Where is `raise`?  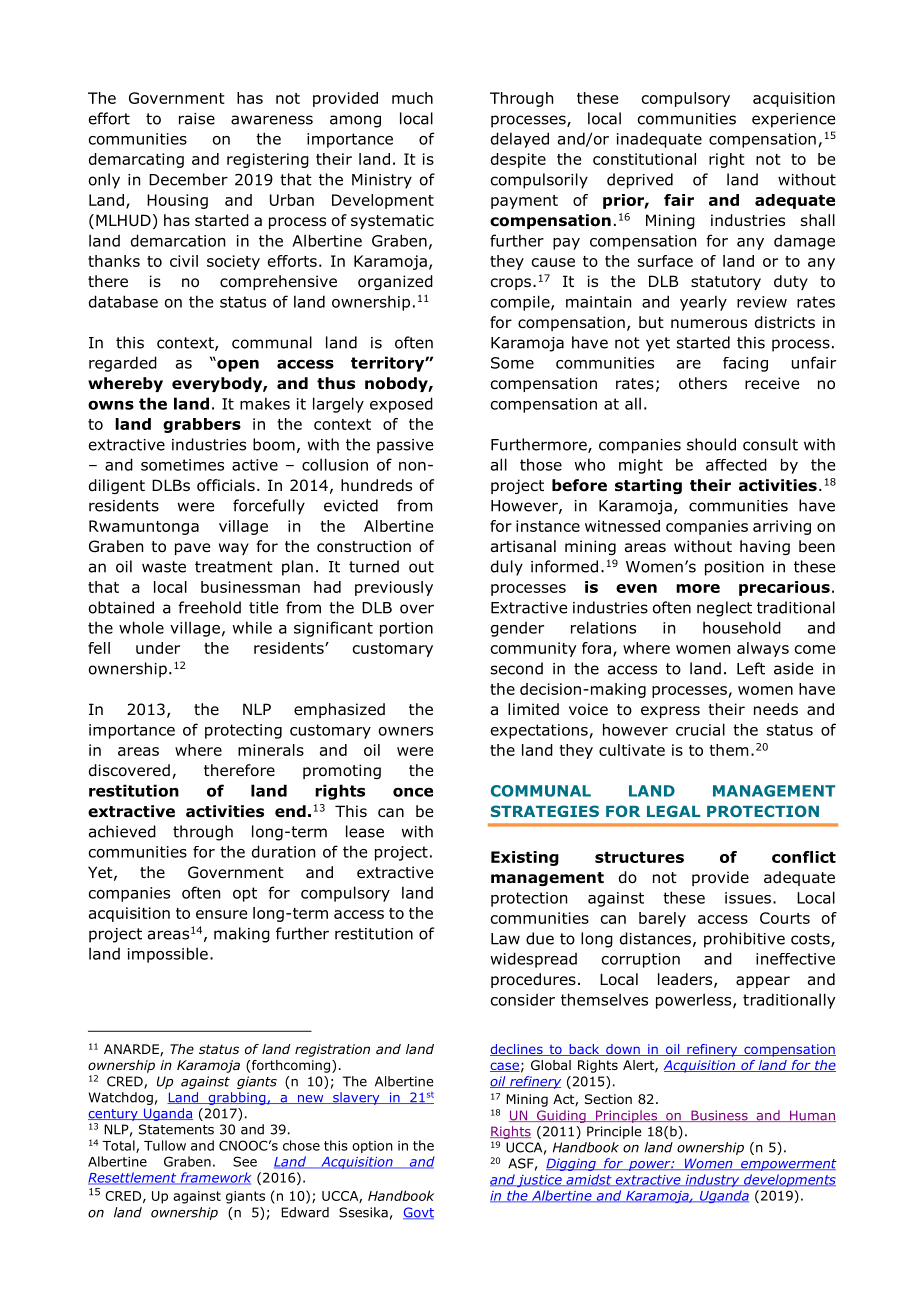 raise is located at coordinates (197, 119).
